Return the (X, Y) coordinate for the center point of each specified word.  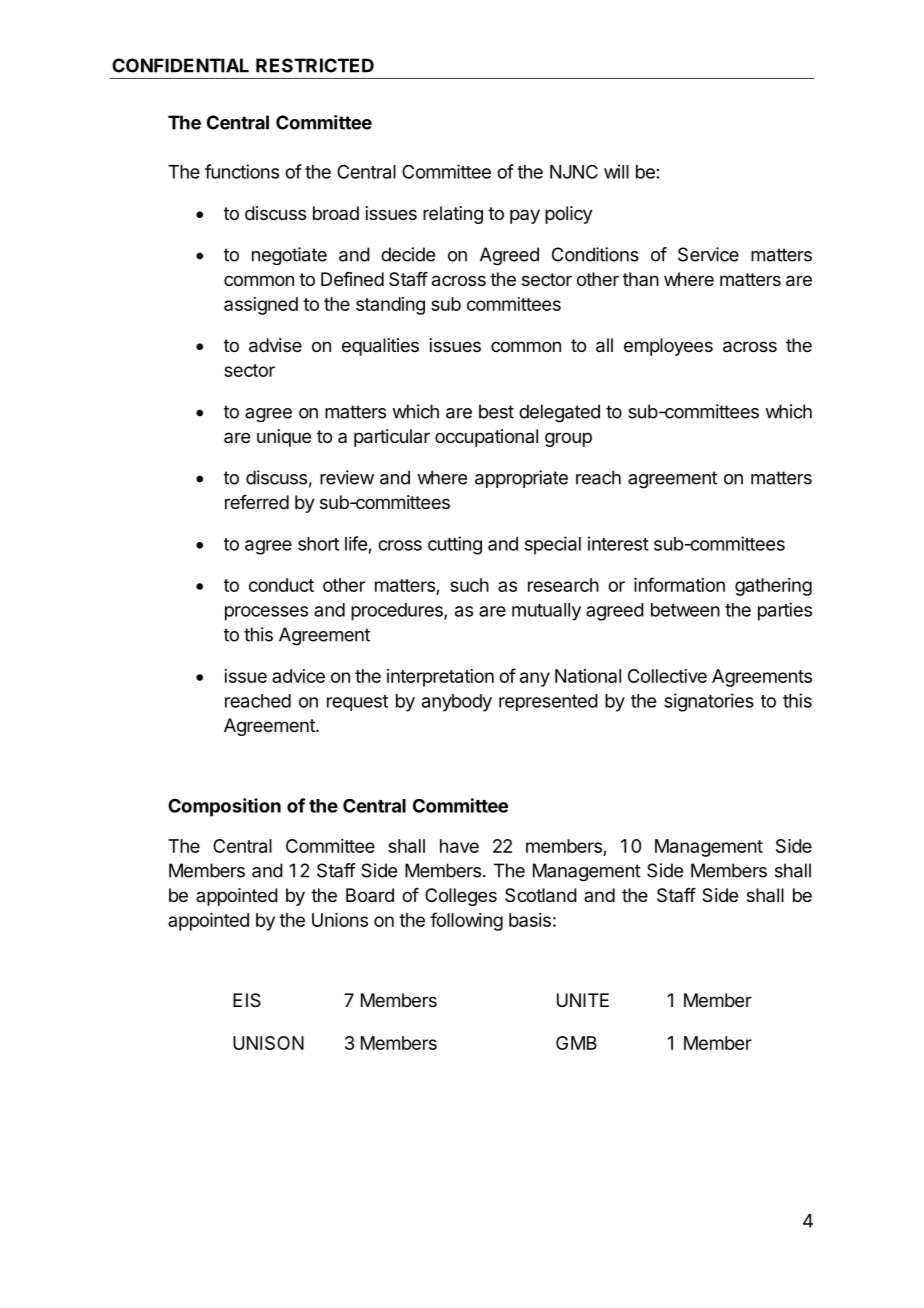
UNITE (583, 1000)
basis (530, 920)
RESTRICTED (315, 65)
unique (284, 438)
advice (298, 676)
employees (668, 347)
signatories (709, 702)
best (496, 411)
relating (453, 215)
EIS (247, 1000)
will (616, 171)
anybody (457, 703)
